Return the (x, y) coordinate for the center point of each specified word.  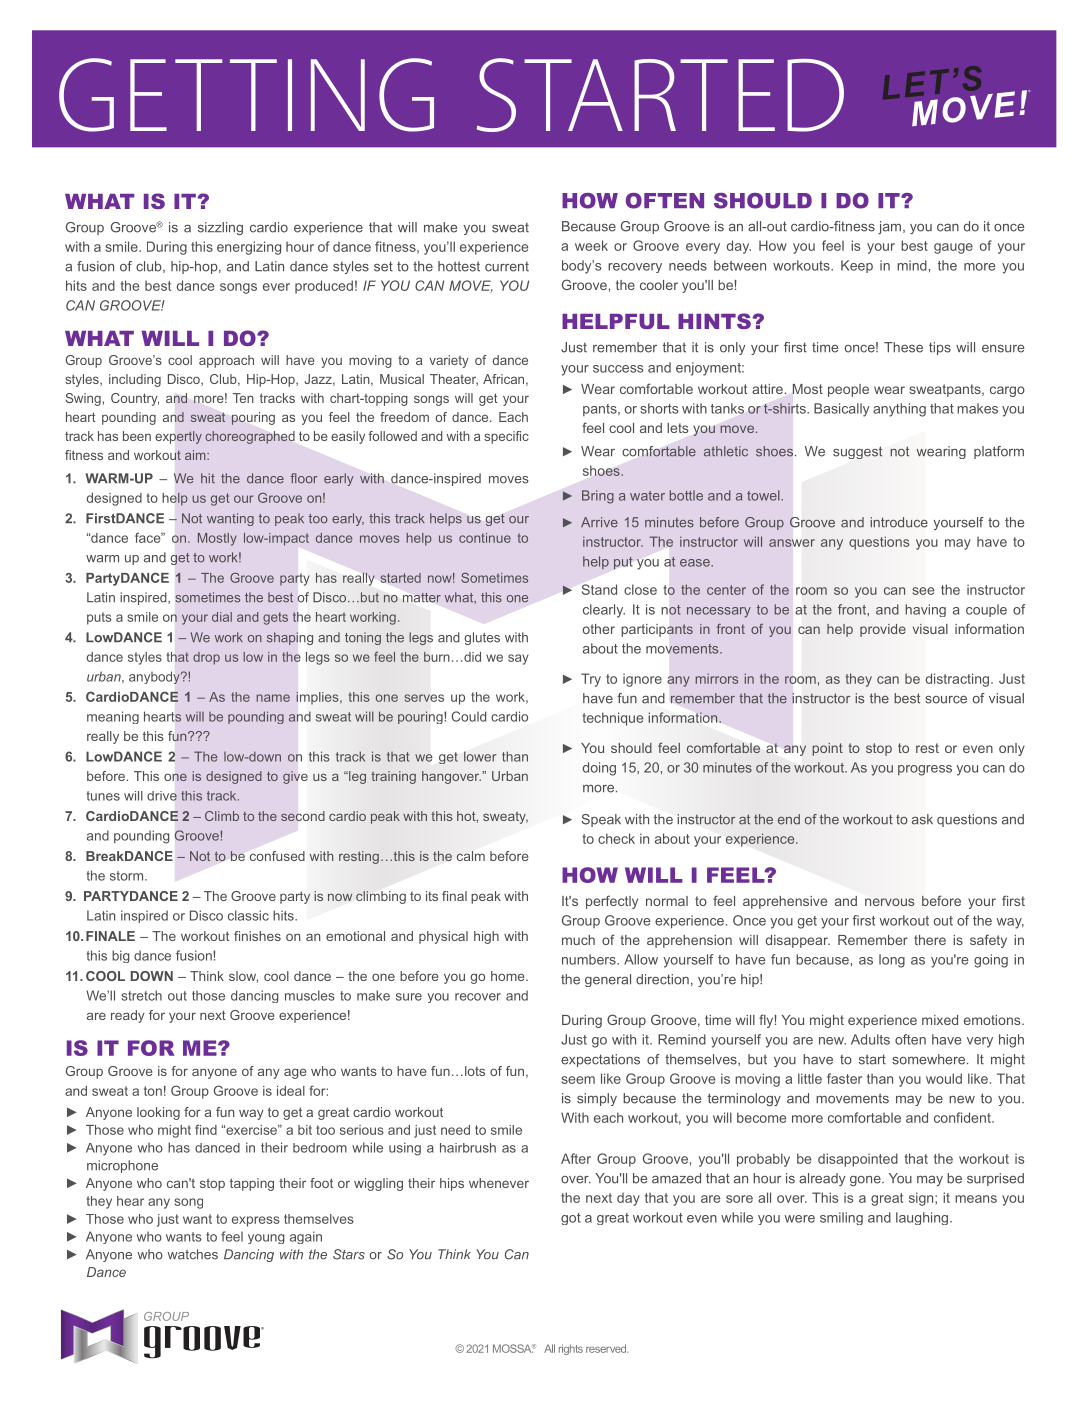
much (578, 940)
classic (248, 915)
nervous (889, 902)
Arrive (599, 522)
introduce (899, 522)
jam (889, 227)
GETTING (246, 95)
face (149, 537)
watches (192, 1254)
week (591, 245)
